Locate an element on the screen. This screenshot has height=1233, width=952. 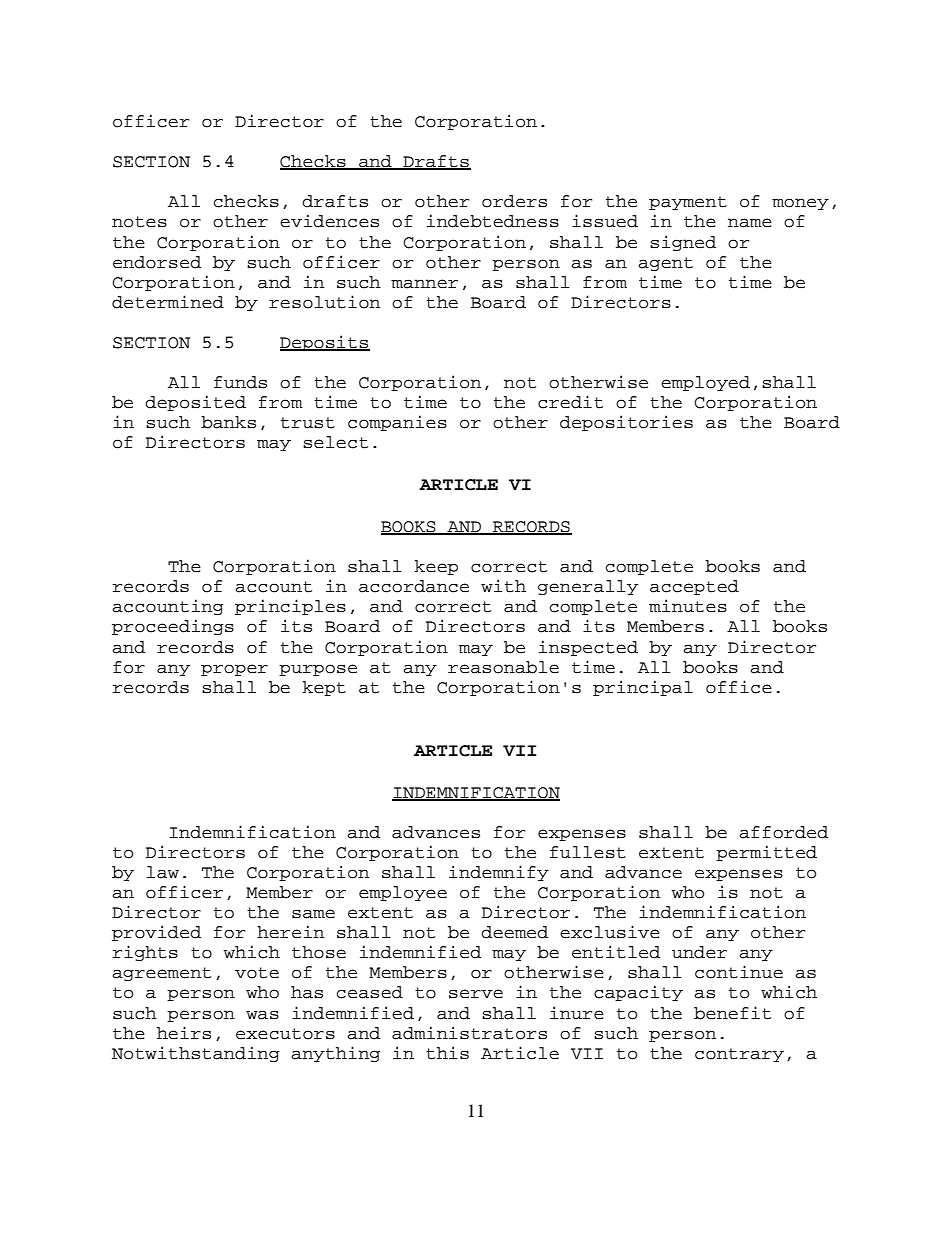
indemnify is located at coordinates (499, 873).
